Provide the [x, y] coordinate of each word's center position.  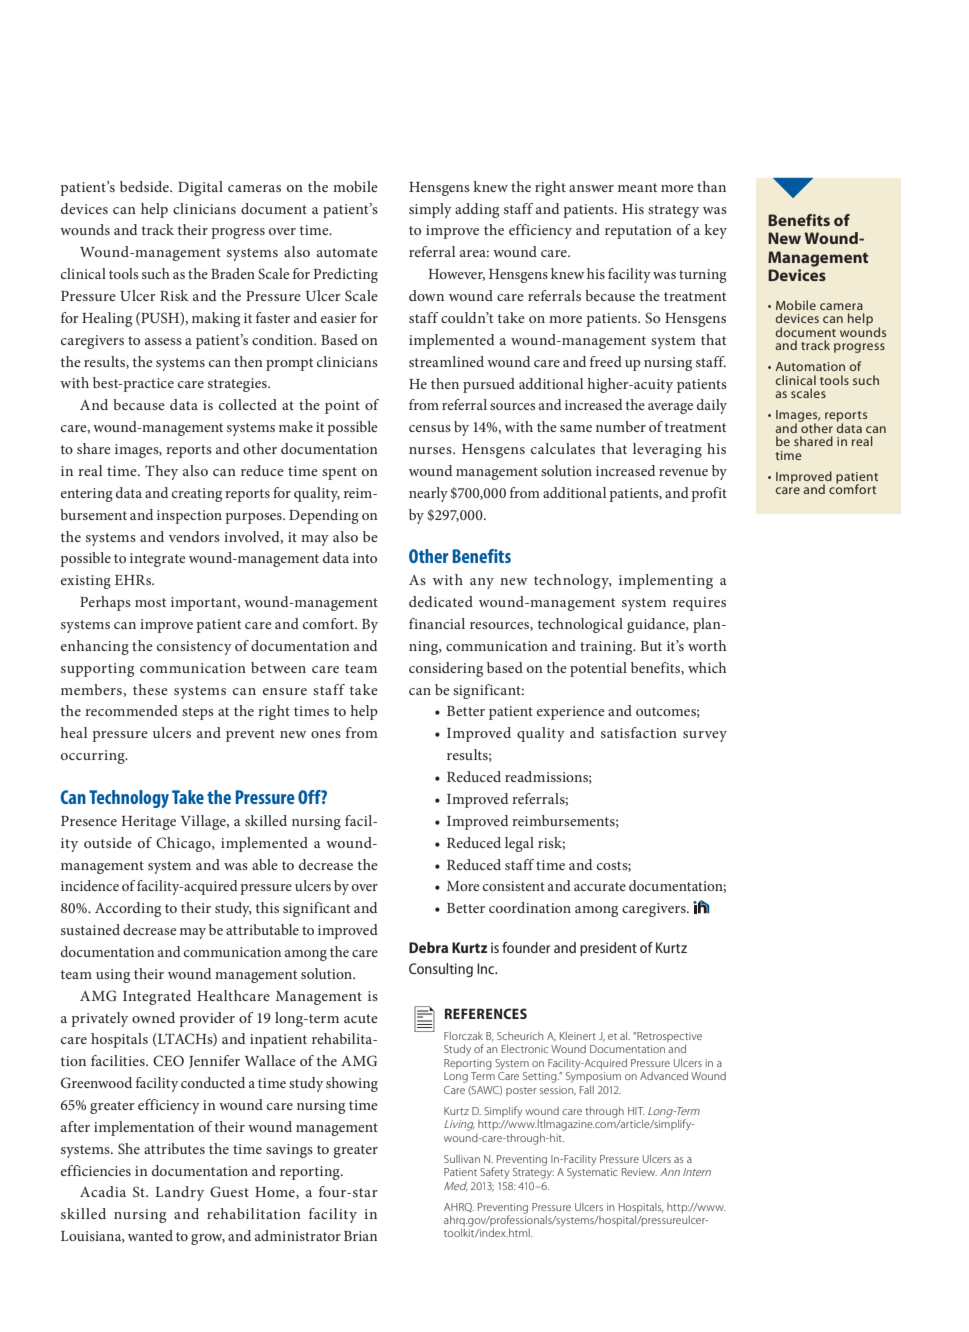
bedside [145, 186]
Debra [428, 947]
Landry [179, 1193]
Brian [360, 1236]
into [365, 558]
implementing [666, 581]
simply [430, 210]
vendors [194, 536]
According [128, 909]
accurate [600, 886]
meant [637, 187]
